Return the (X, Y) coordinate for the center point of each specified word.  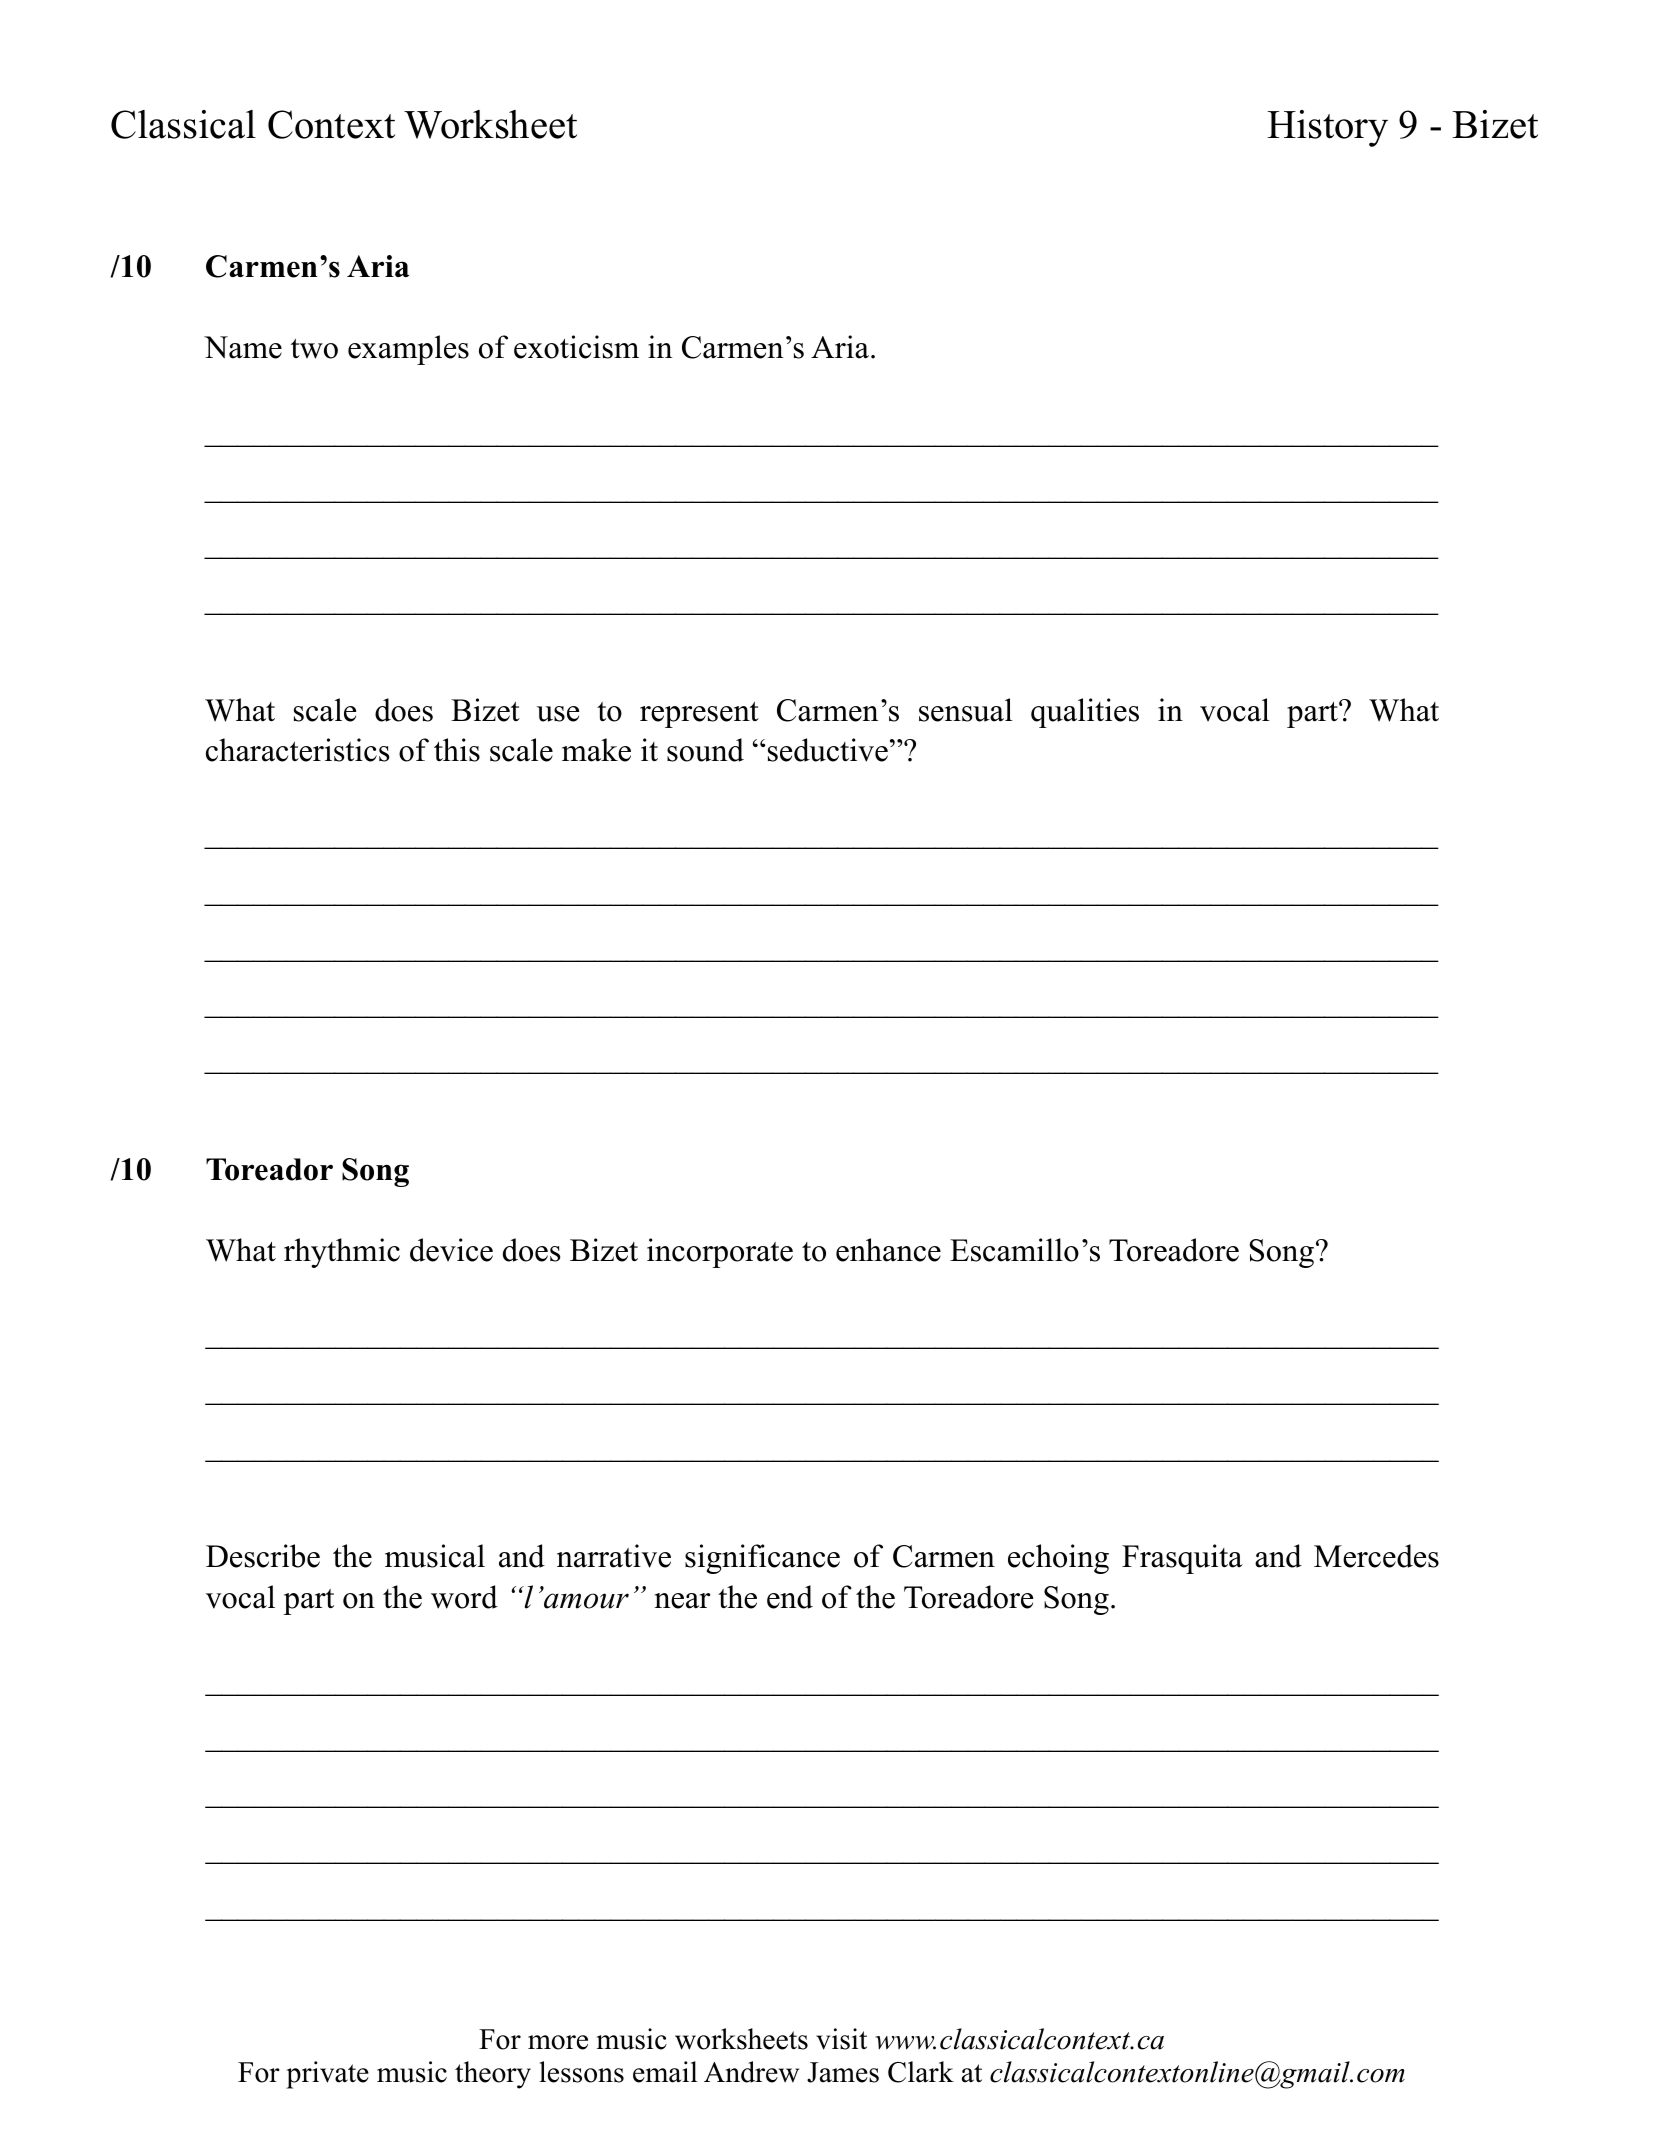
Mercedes (1376, 1556)
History (1327, 128)
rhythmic (342, 1253)
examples (408, 350)
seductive (828, 750)
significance (762, 1559)
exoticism (576, 347)
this (457, 750)
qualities (1085, 713)
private (327, 2075)
